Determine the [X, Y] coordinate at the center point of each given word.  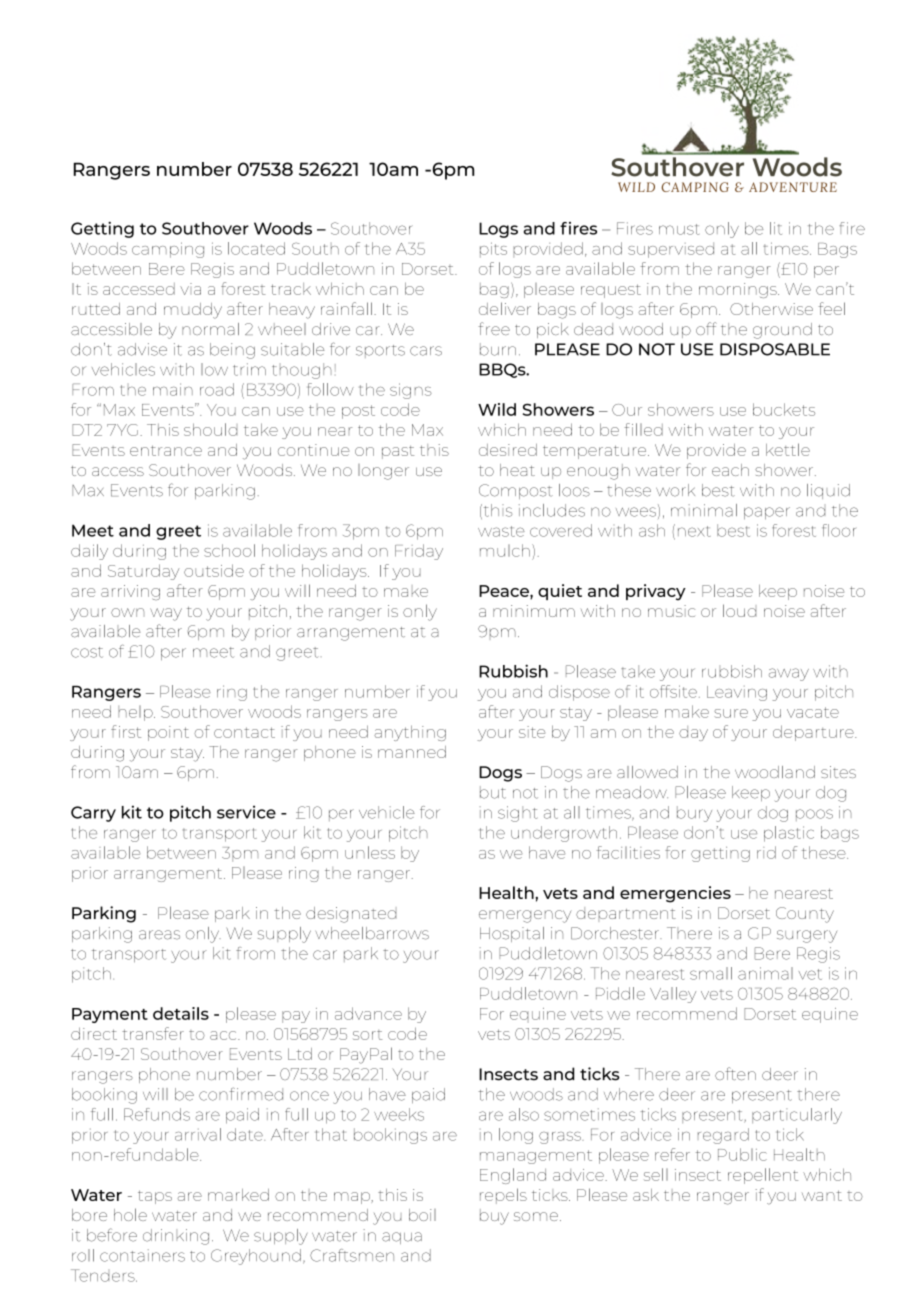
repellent [763, 1176]
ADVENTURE [793, 187]
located [256, 248]
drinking [176, 1237]
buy [494, 1217]
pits [493, 250]
